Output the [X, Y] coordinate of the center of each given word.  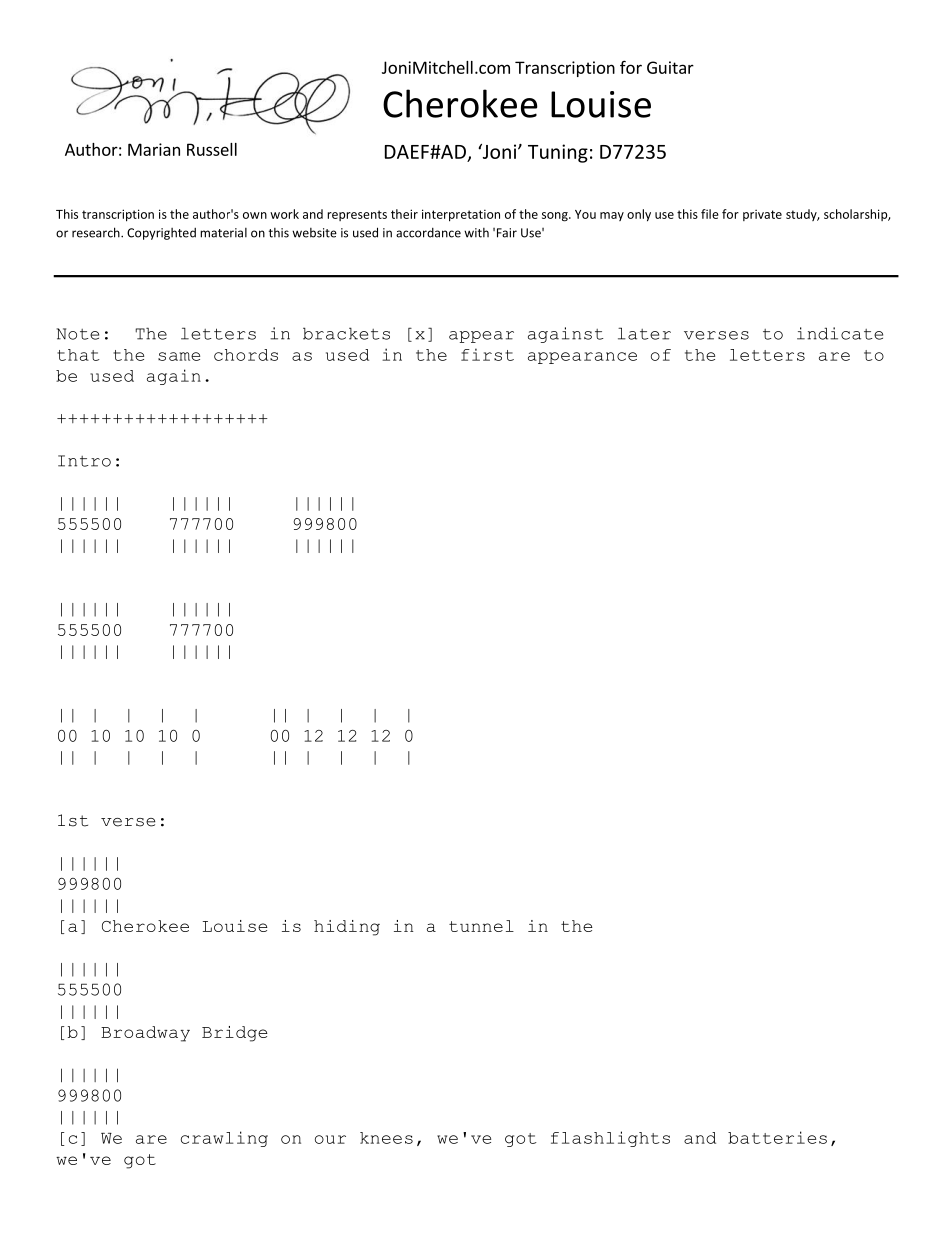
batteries [777, 1137]
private [762, 215]
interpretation [461, 215]
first [487, 354]
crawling [224, 1139]
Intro [84, 461]
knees [386, 1138]
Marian [154, 149]
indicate [840, 333]
